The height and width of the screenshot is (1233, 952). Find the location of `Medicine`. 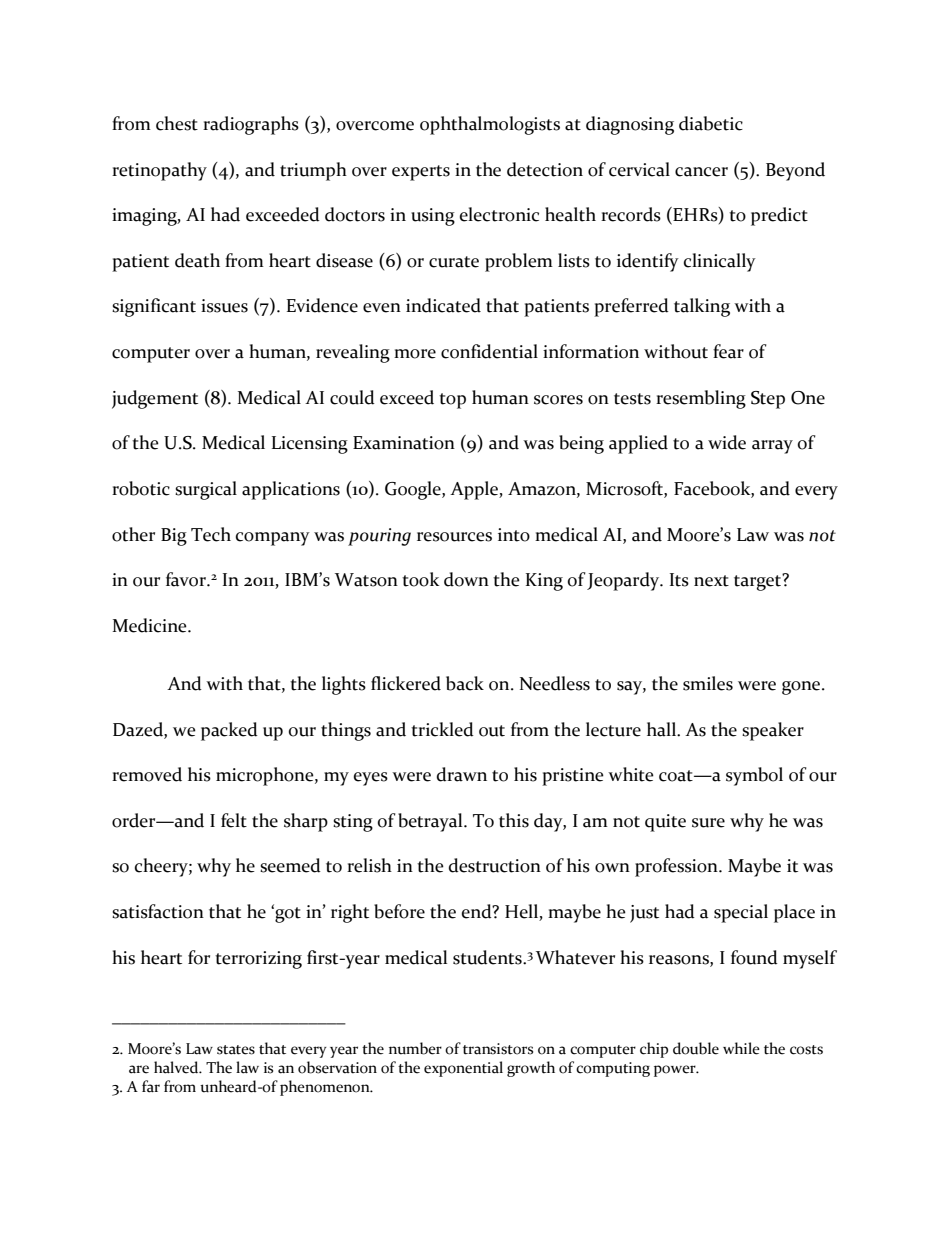

Medicine is located at coordinates (151, 625).
